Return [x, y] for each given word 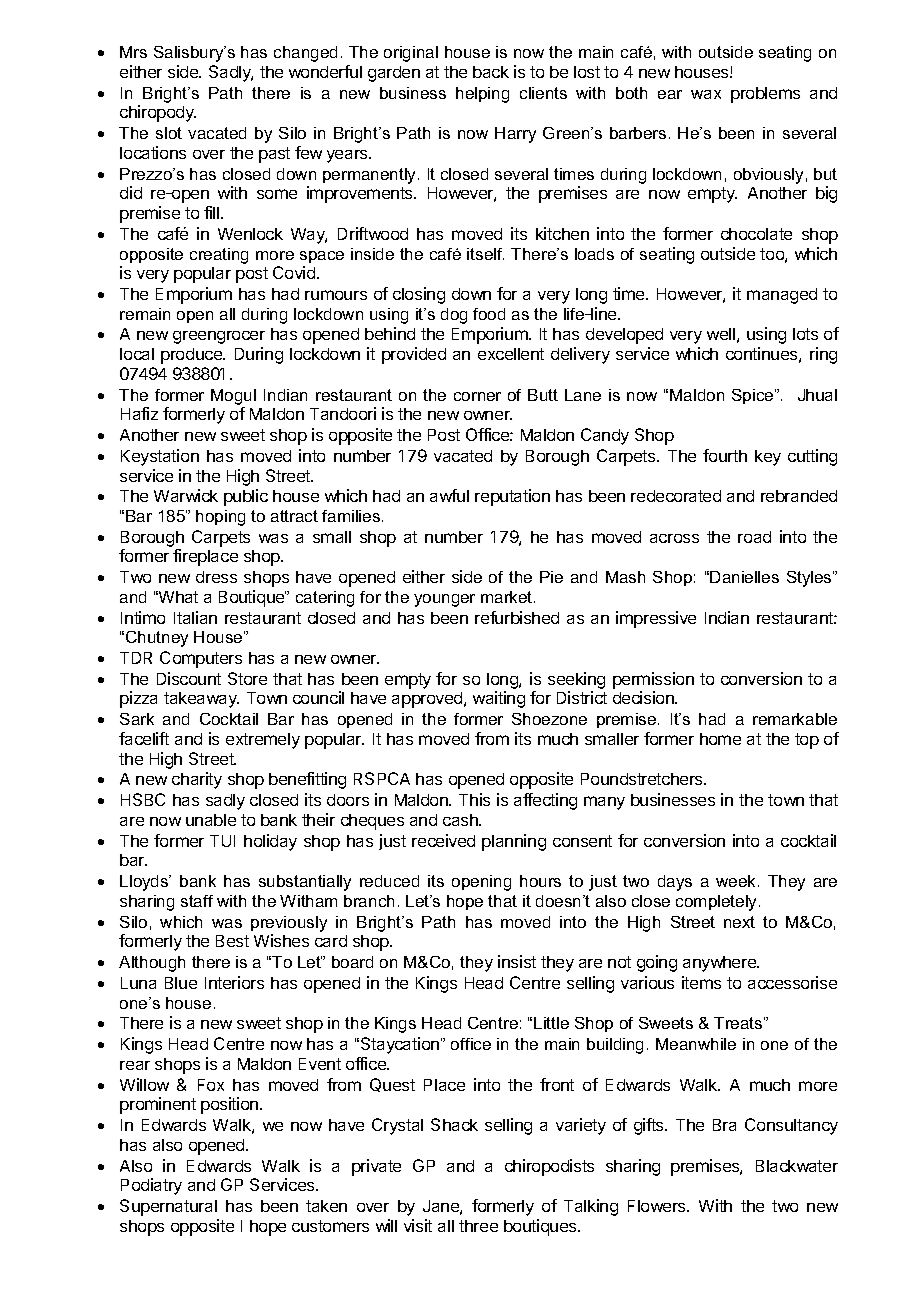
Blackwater [797, 1166]
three [478, 1226]
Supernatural [168, 1207]
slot [169, 133]
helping [482, 95]
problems [765, 95]
